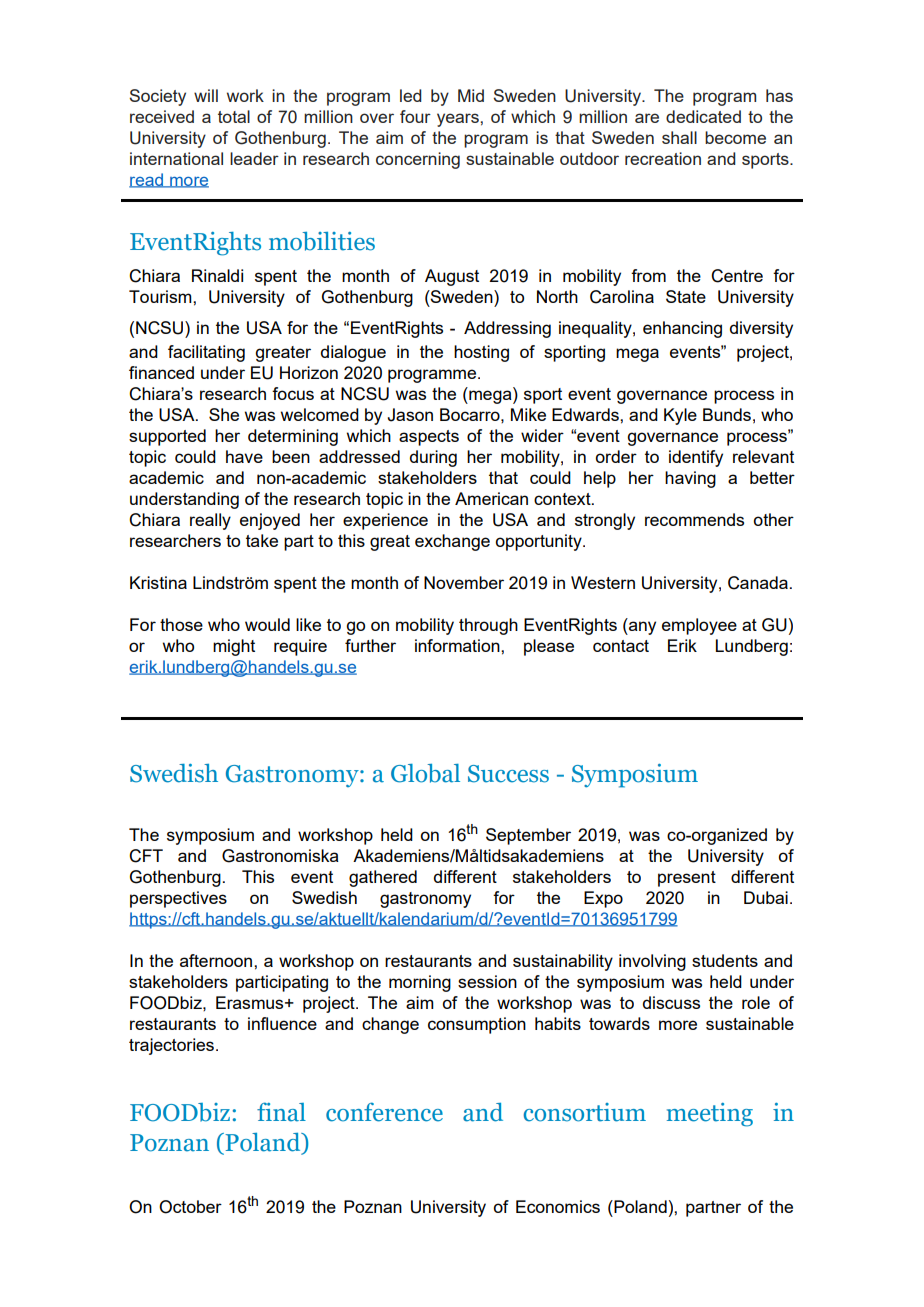 The width and height of the screenshot is (924, 1307). What do you see at coordinates (458, 645) in the screenshot?
I see `information` at bounding box center [458, 645].
